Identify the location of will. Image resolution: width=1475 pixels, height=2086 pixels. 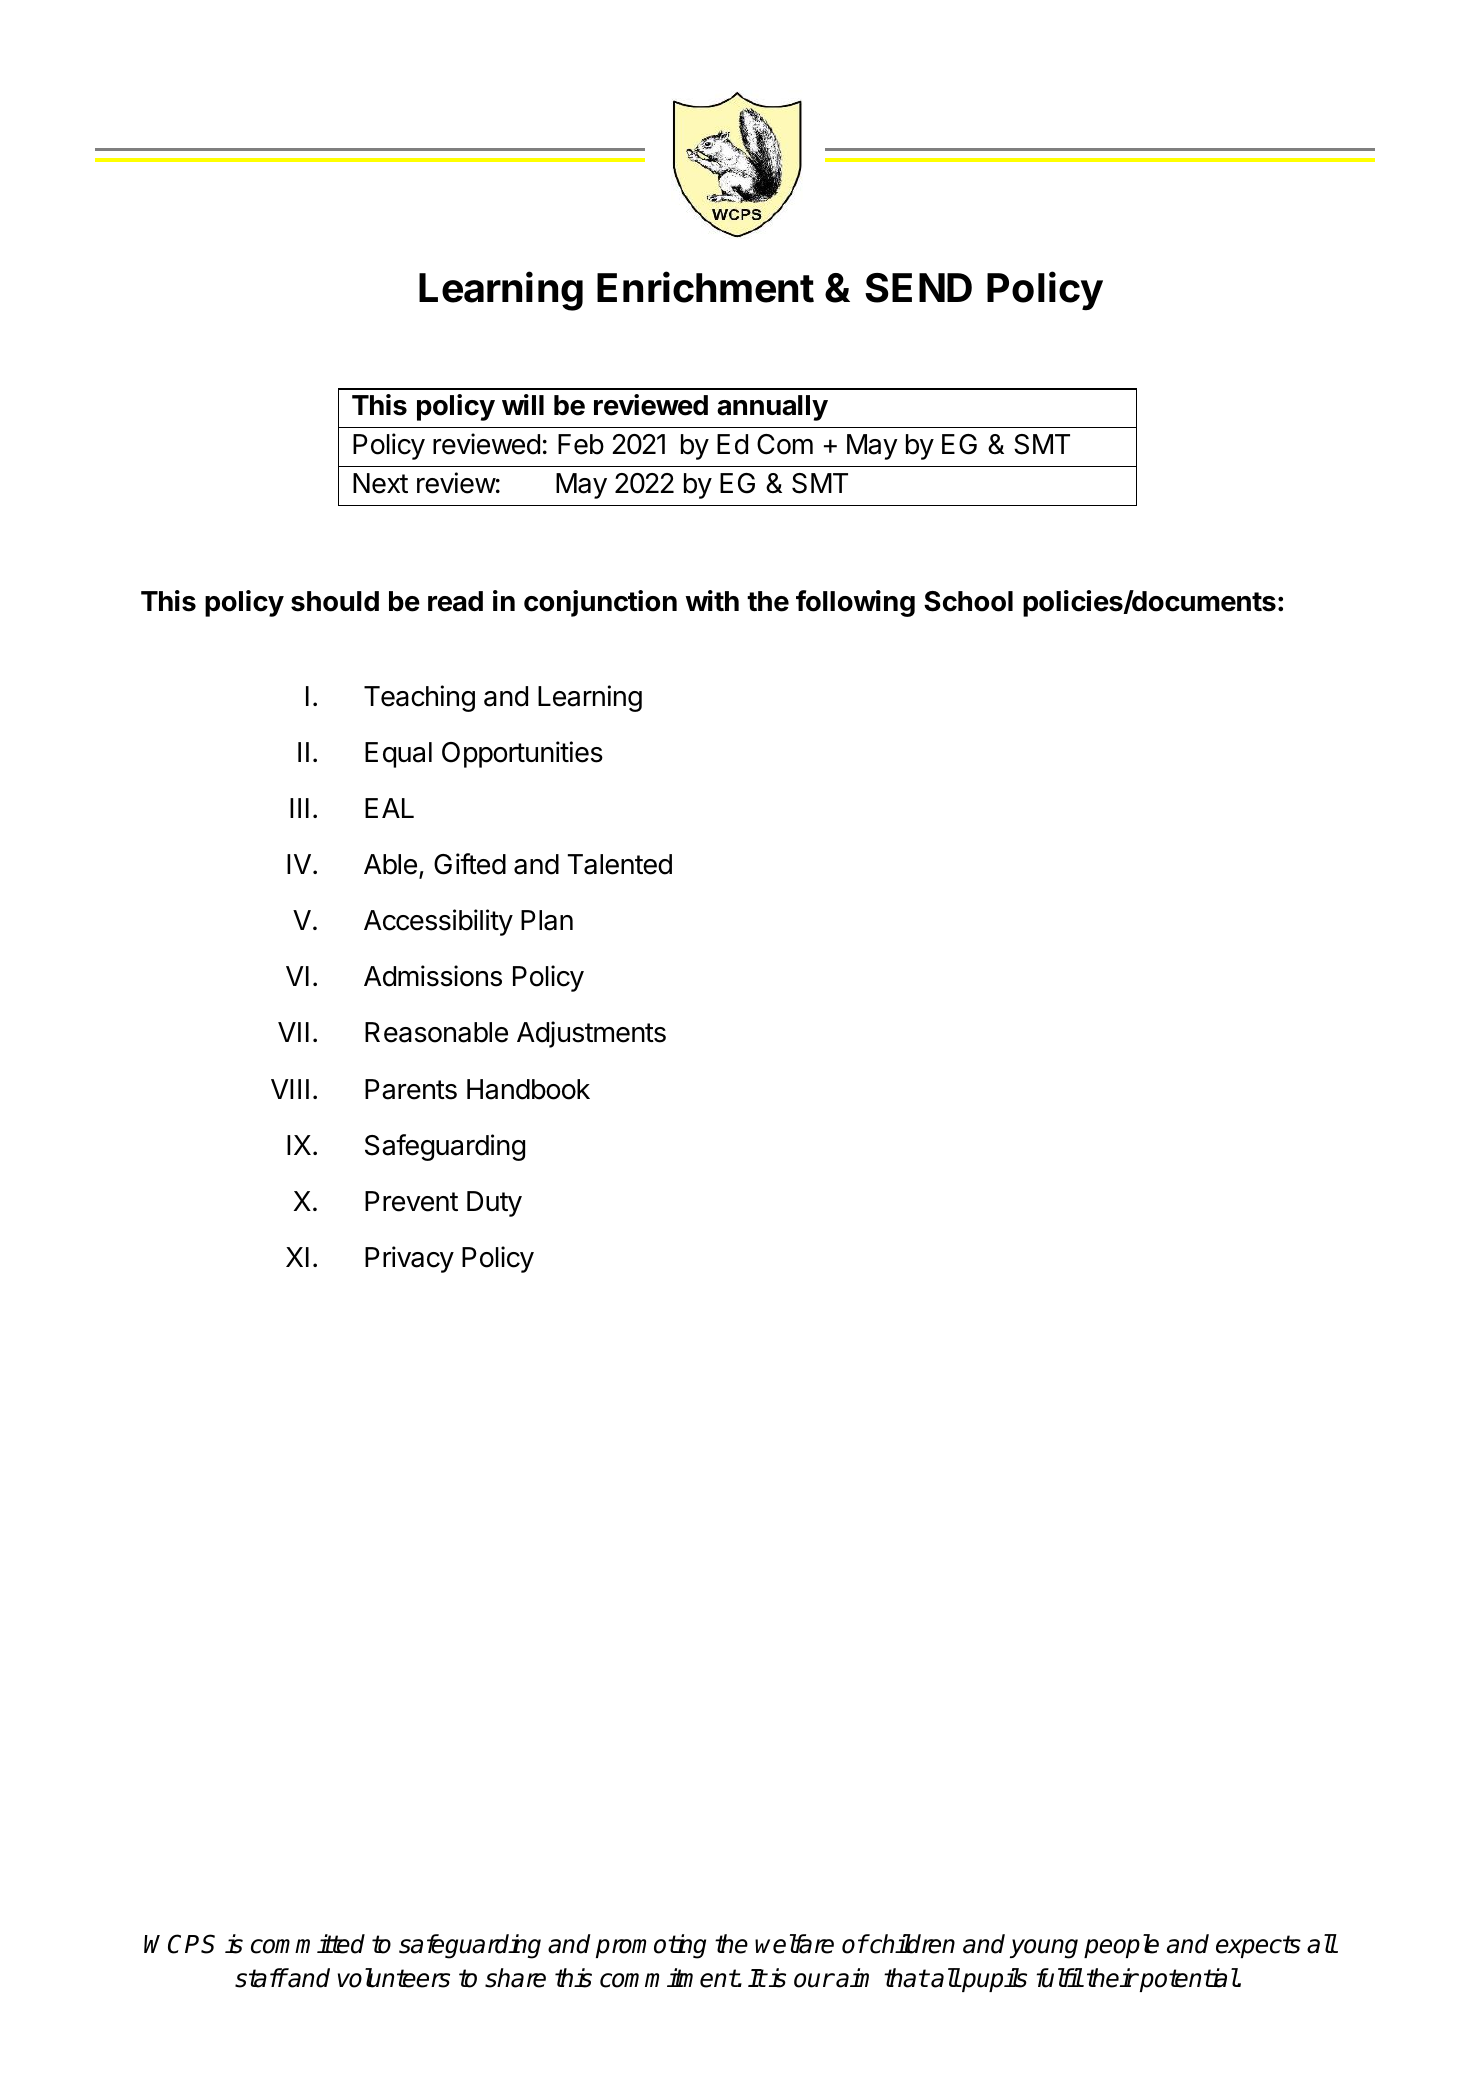
(523, 404).
